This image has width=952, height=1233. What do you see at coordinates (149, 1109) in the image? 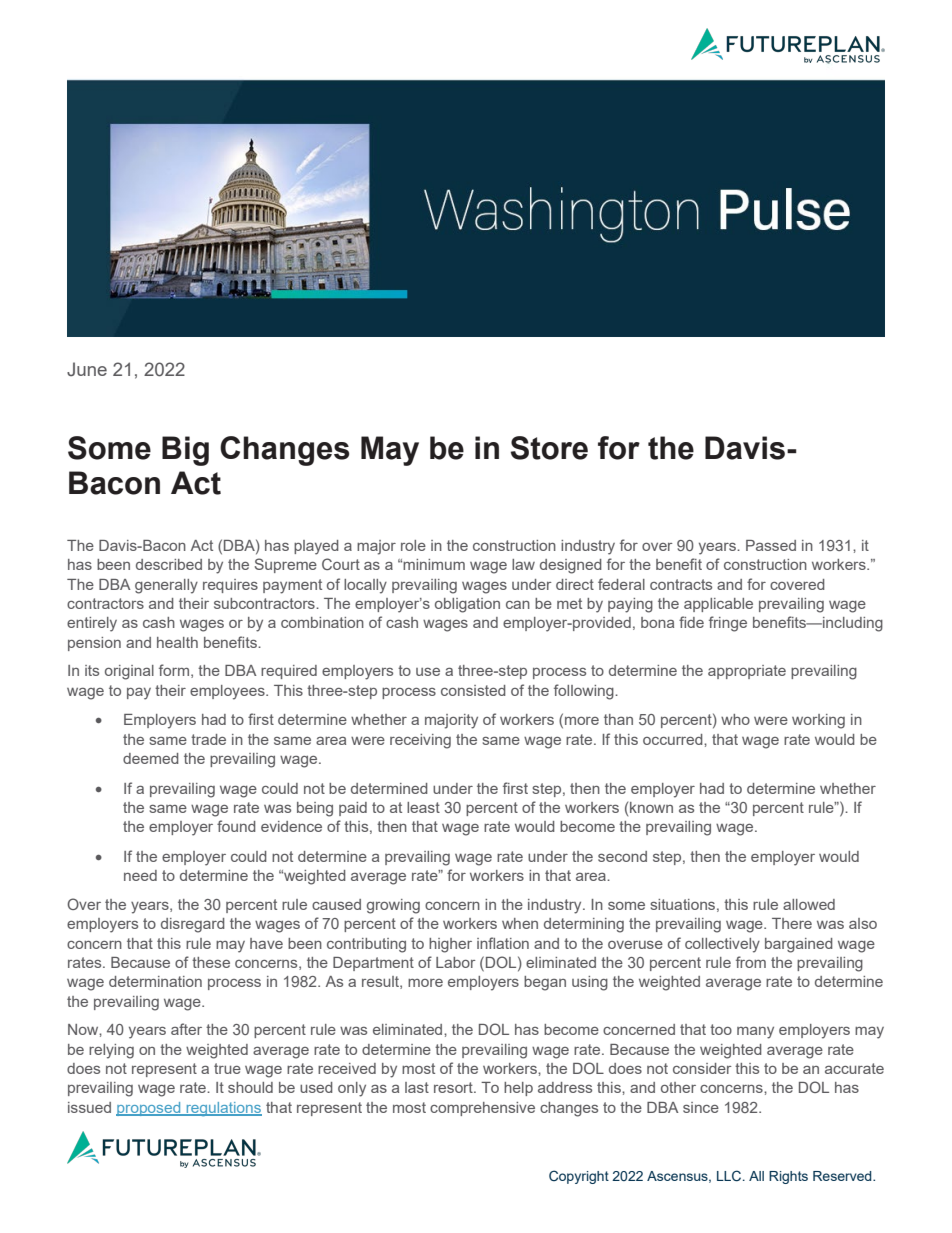
I see `proposed` at bounding box center [149, 1109].
